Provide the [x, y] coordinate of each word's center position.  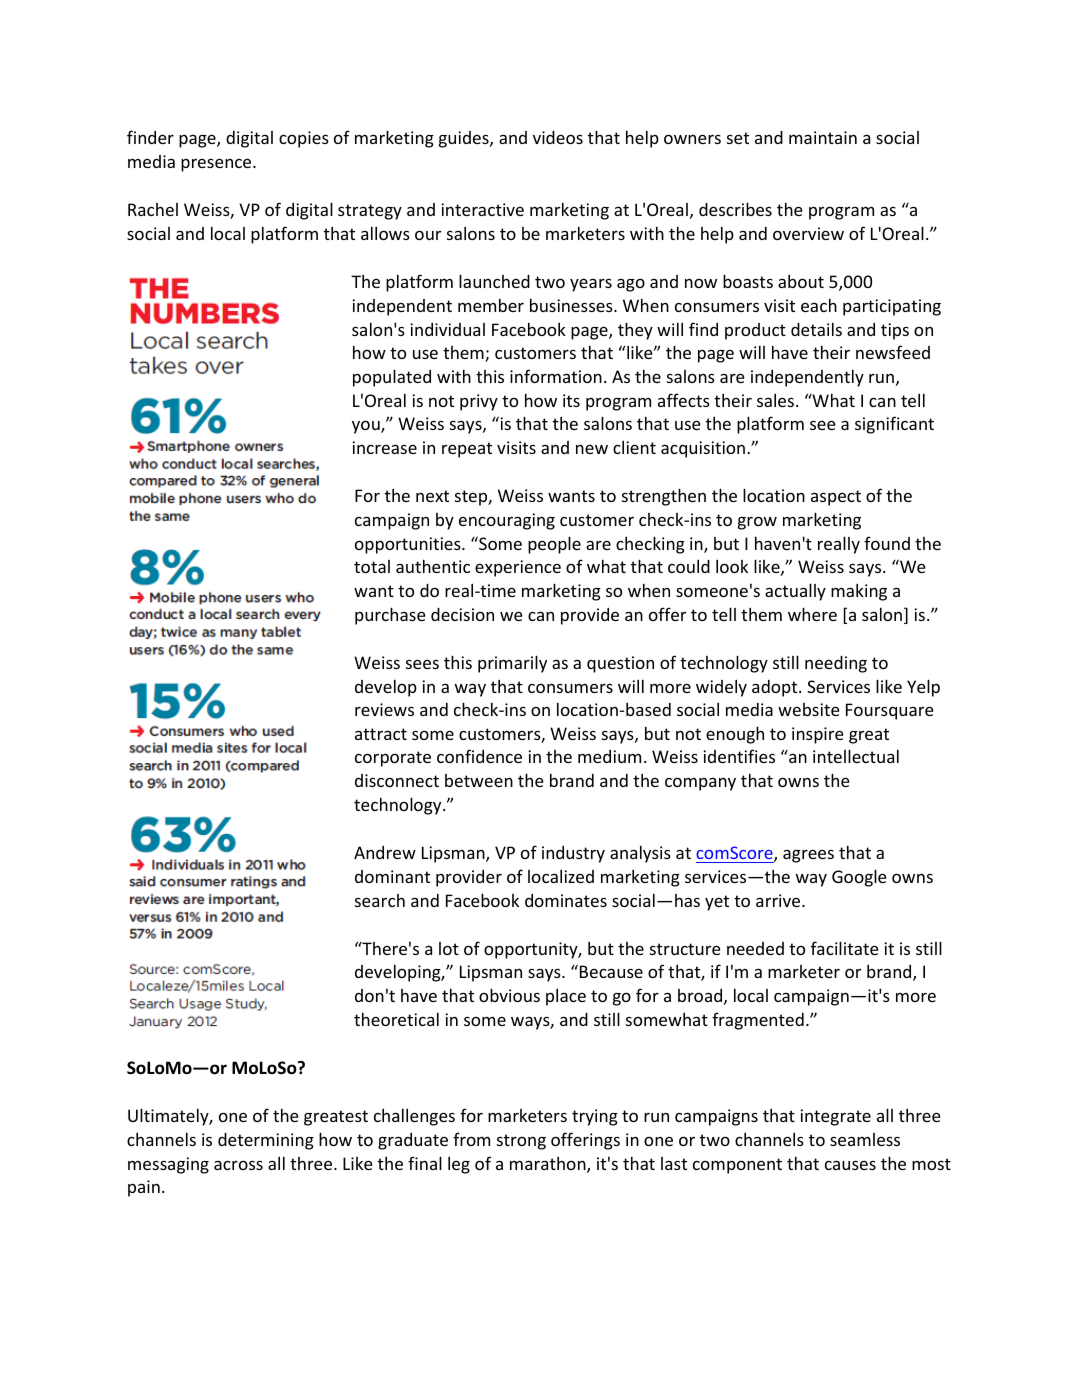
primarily [512, 664]
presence [217, 165]
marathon [549, 1165]
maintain [823, 137]
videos [558, 137]
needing [836, 664]
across [238, 1165]
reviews [384, 709]
